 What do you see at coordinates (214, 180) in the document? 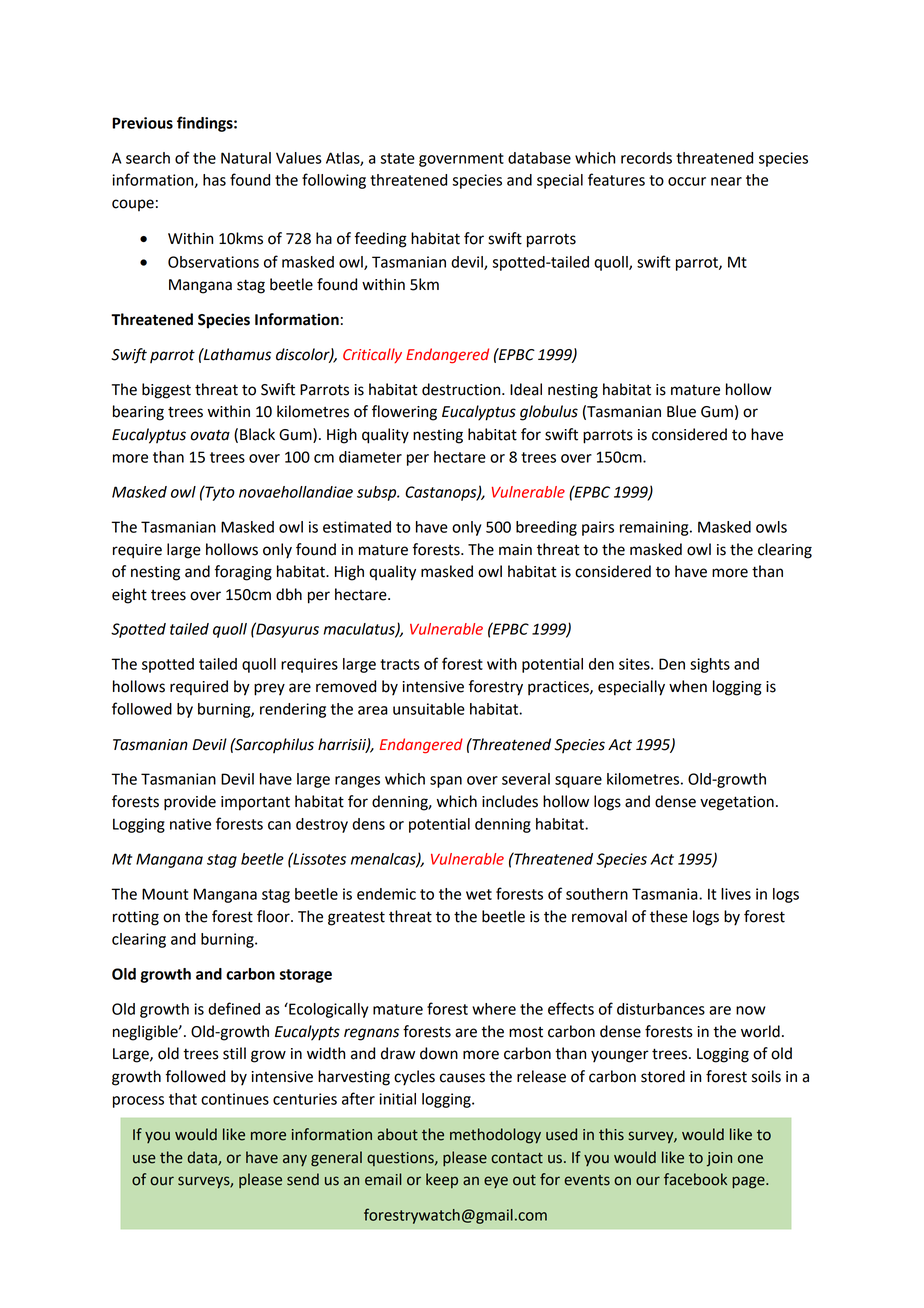
I see `has` at bounding box center [214, 180].
